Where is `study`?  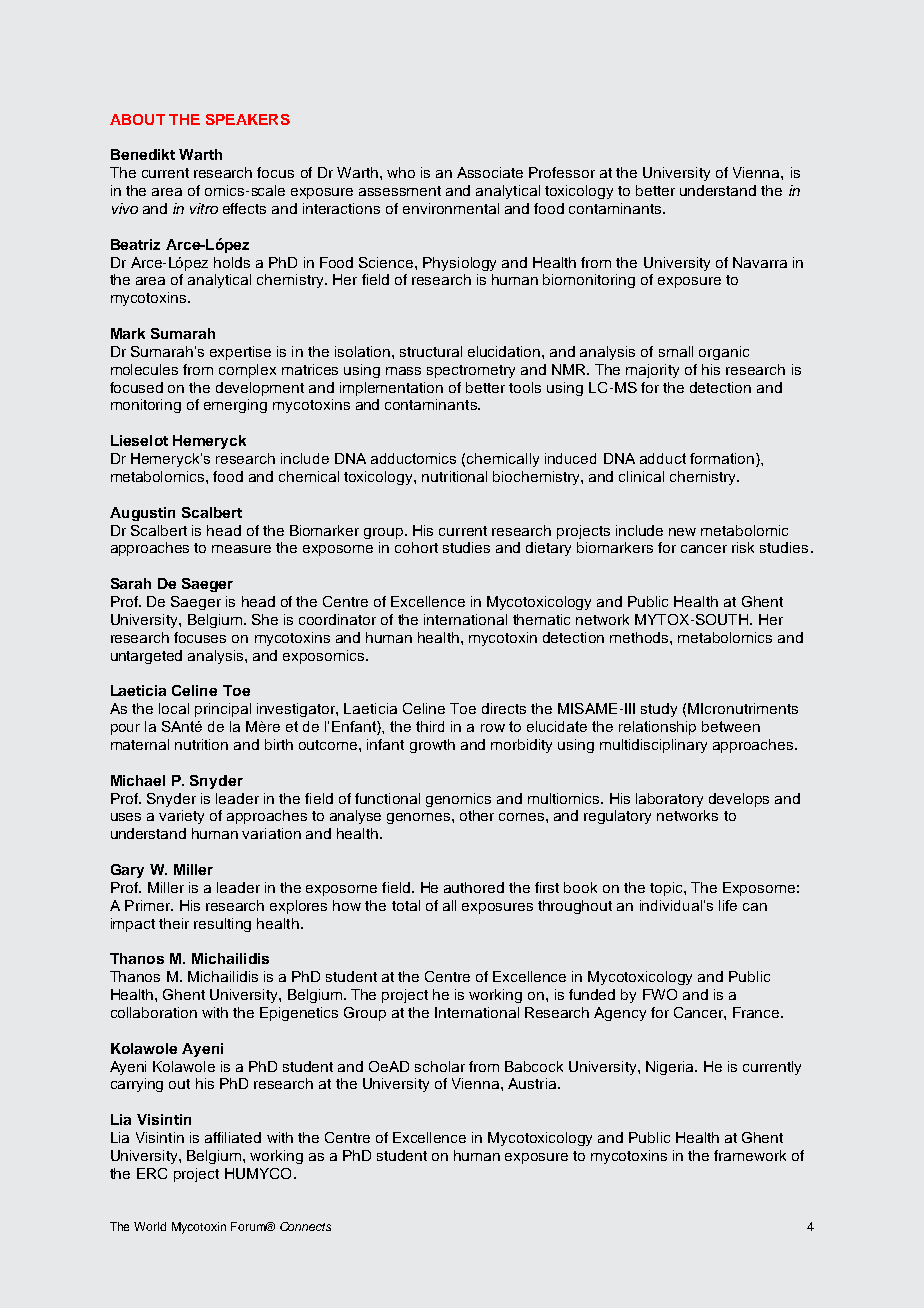
study is located at coordinates (659, 710).
